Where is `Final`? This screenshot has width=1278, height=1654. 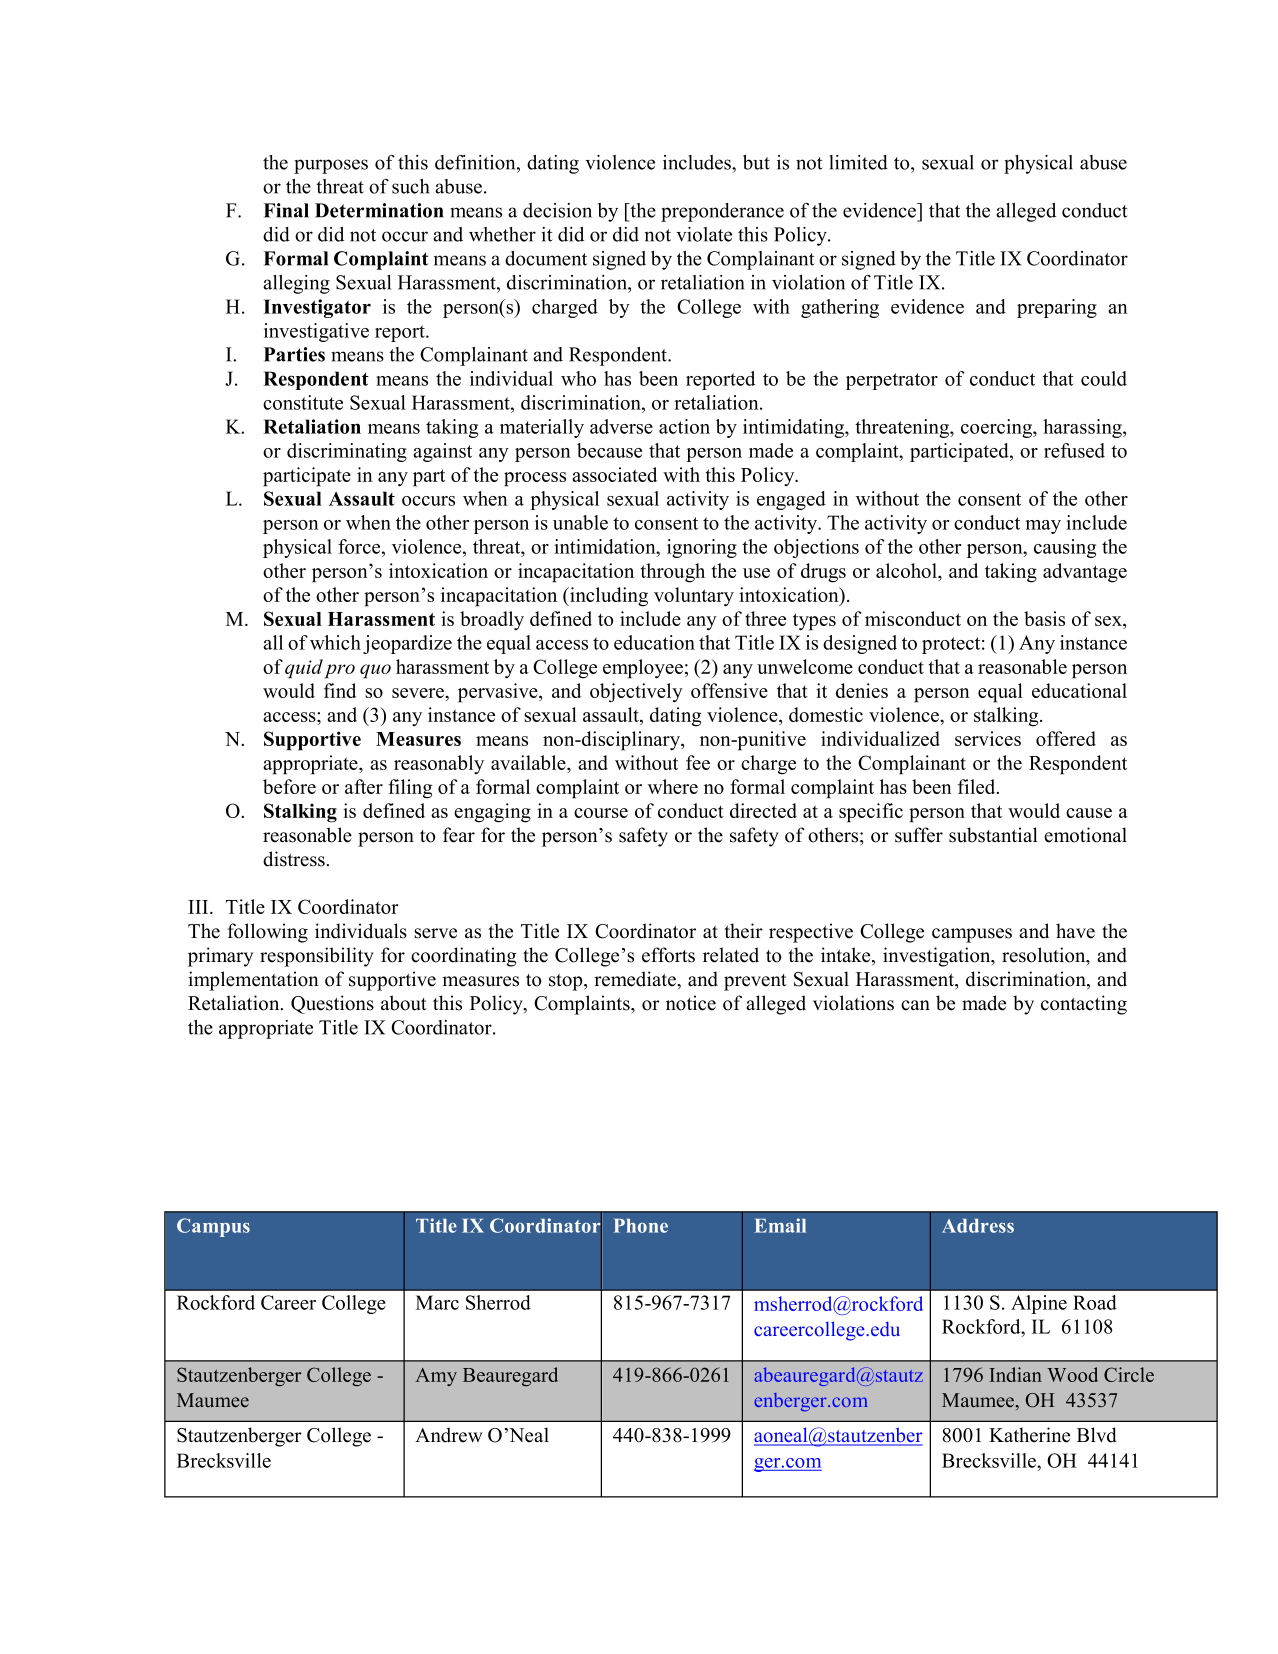
Final is located at coordinates (286, 210).
